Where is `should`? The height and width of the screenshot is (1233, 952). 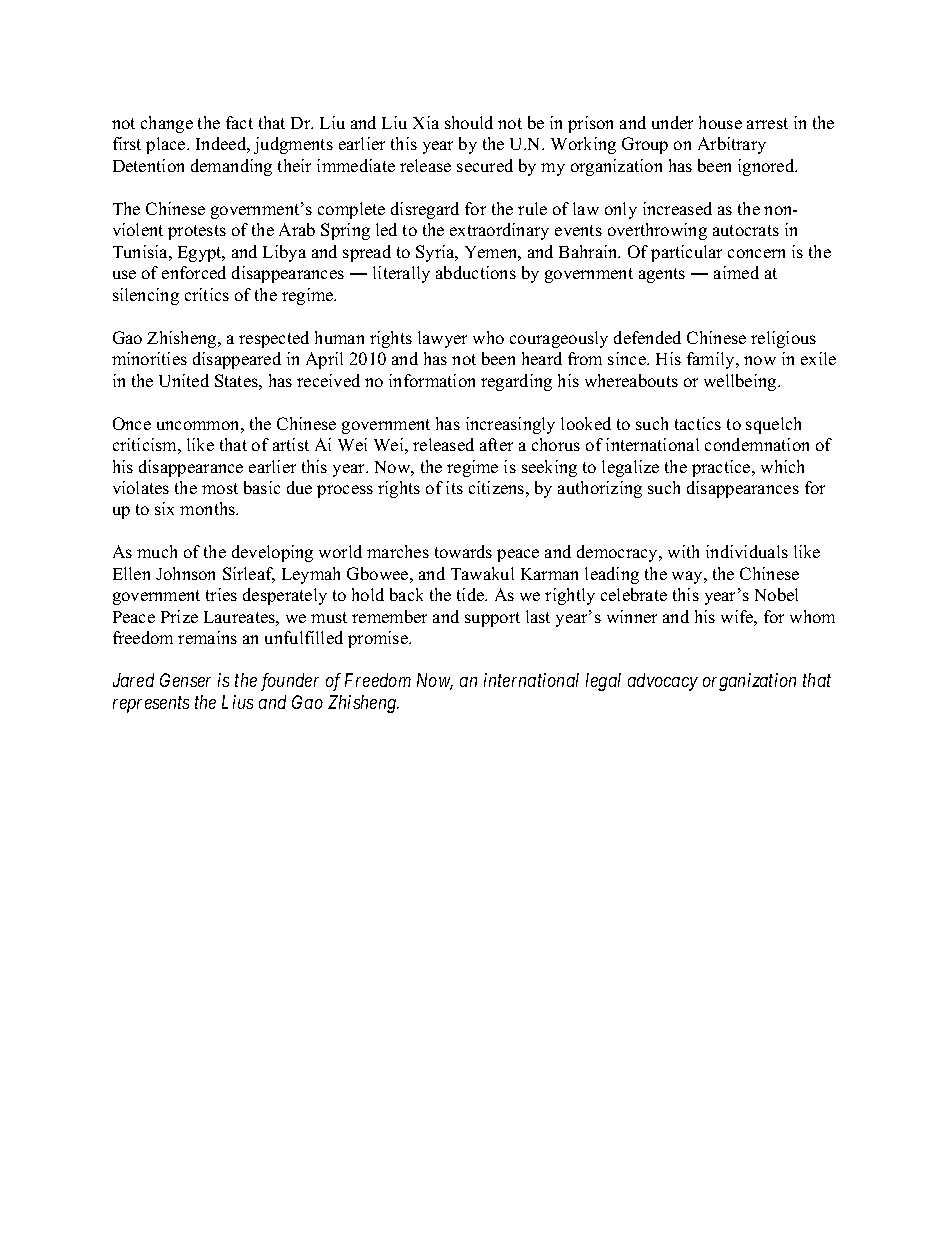 should is located at coordinates (469, 122).
